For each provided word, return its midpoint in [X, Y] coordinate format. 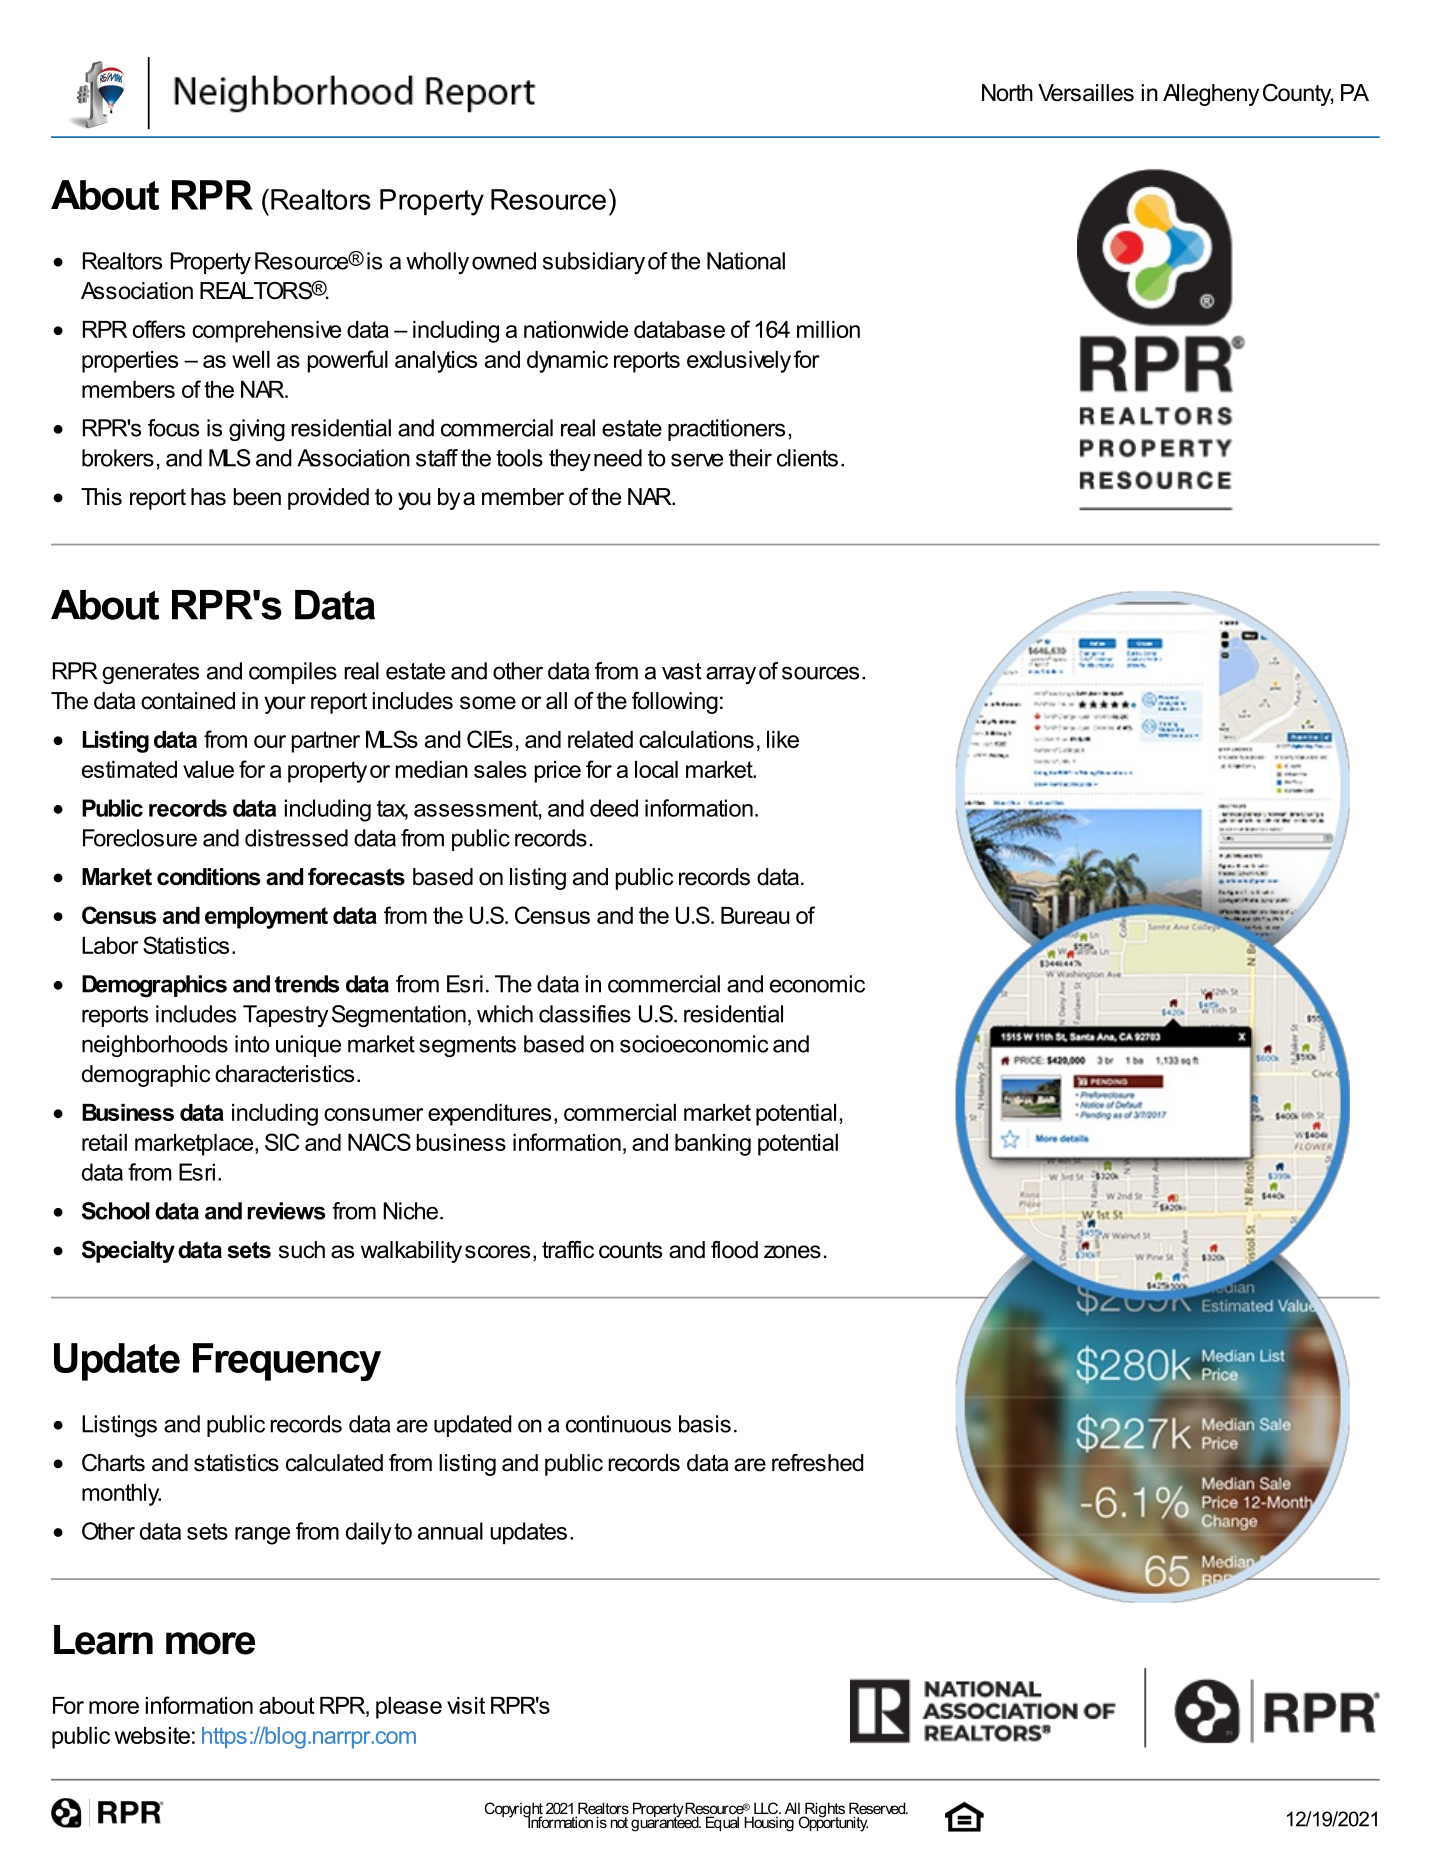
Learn [103, 1640]
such [302, 1250]
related [600, 739]
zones [792, 1252]
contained [188, 701]
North [1007, 93]
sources [820, 673]
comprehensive [266, 332]
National [746, 261]
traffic [568, 1250]
